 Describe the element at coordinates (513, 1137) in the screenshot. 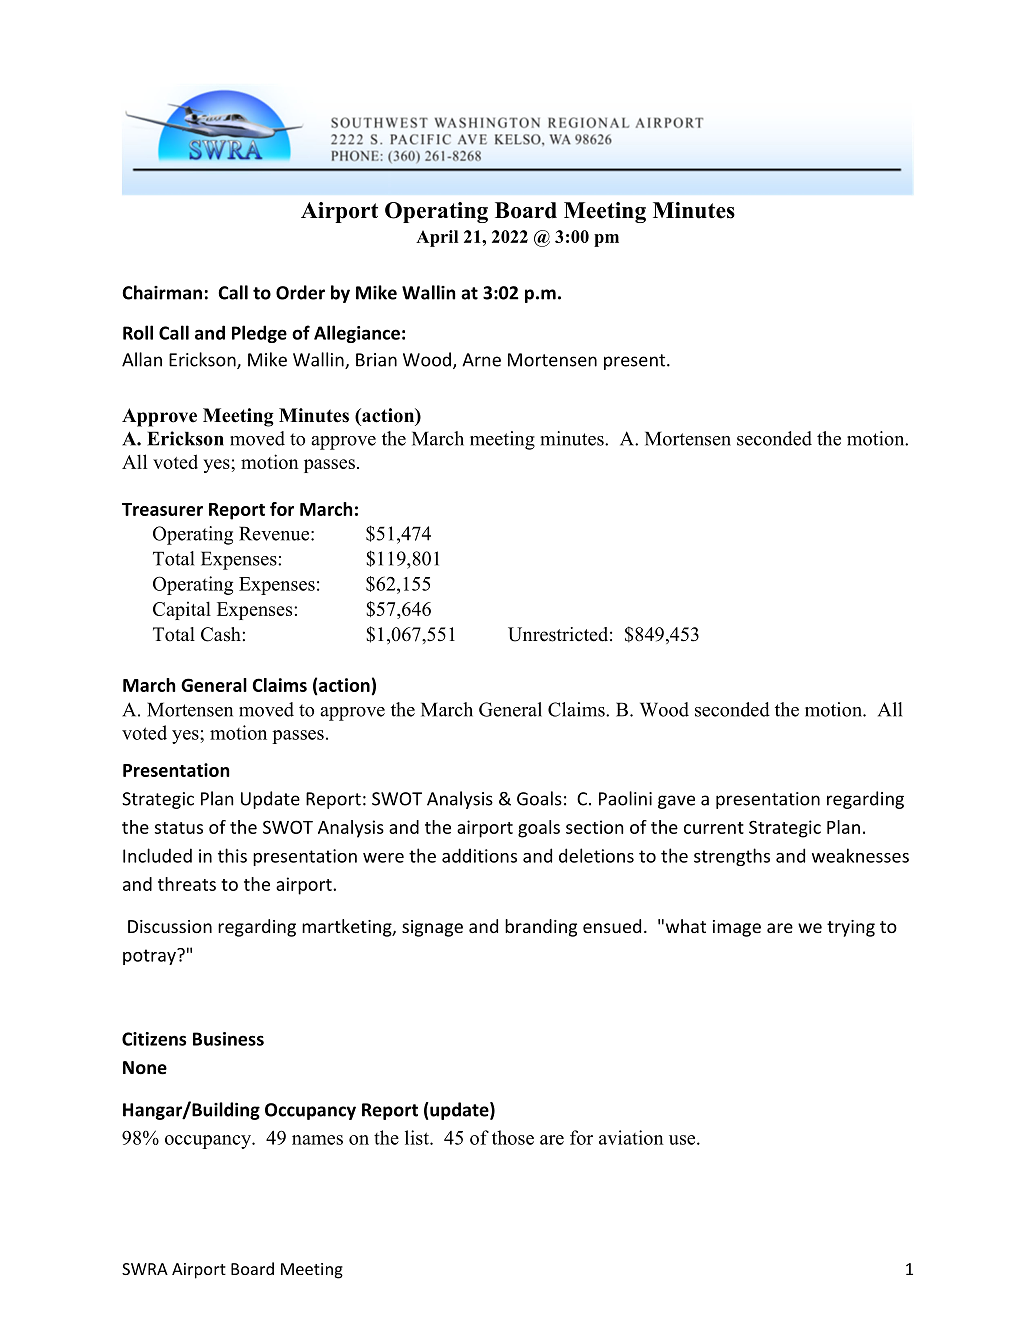

I see `those` at that location.
